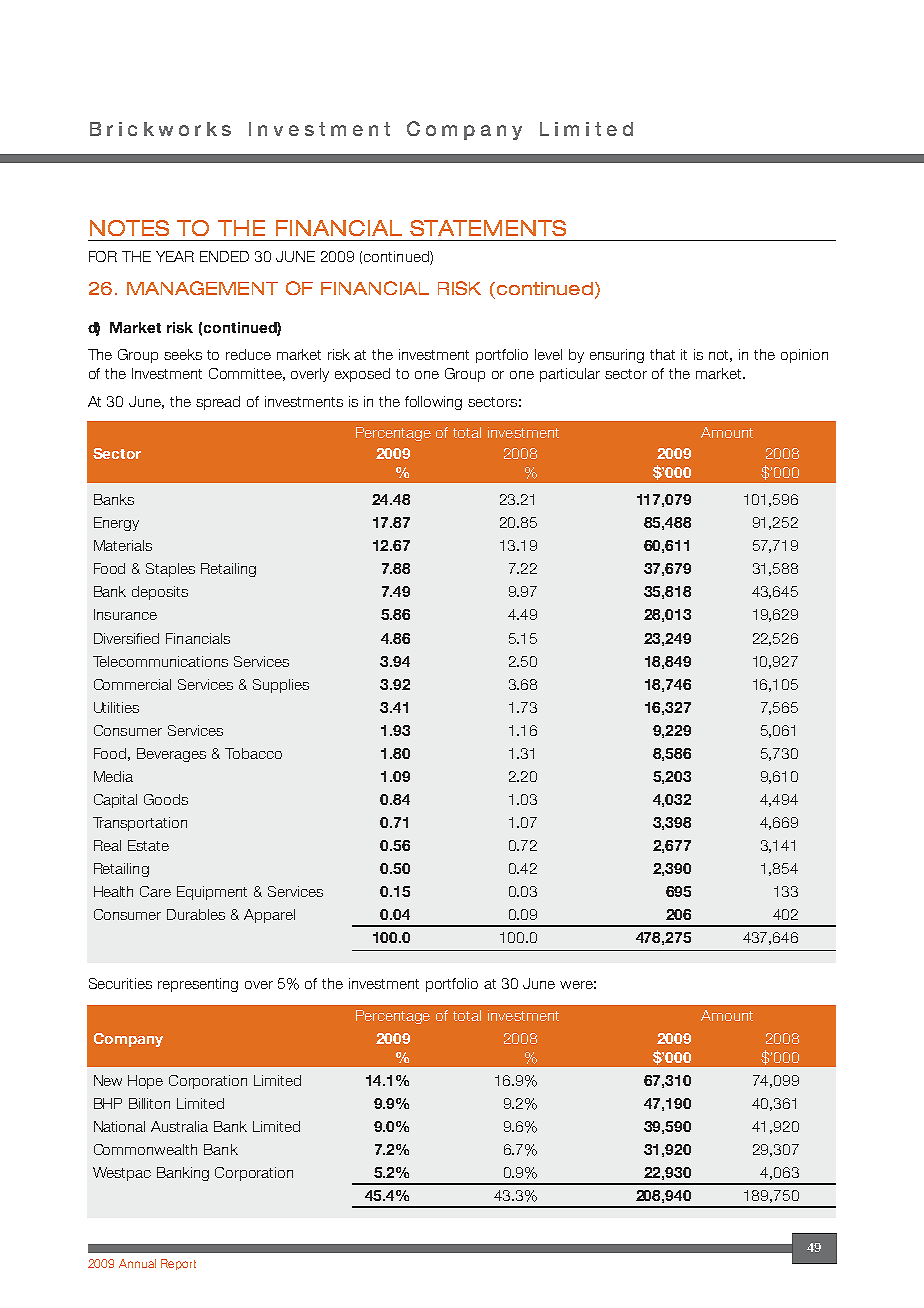  I want to click on particular, so click(570, 375).
